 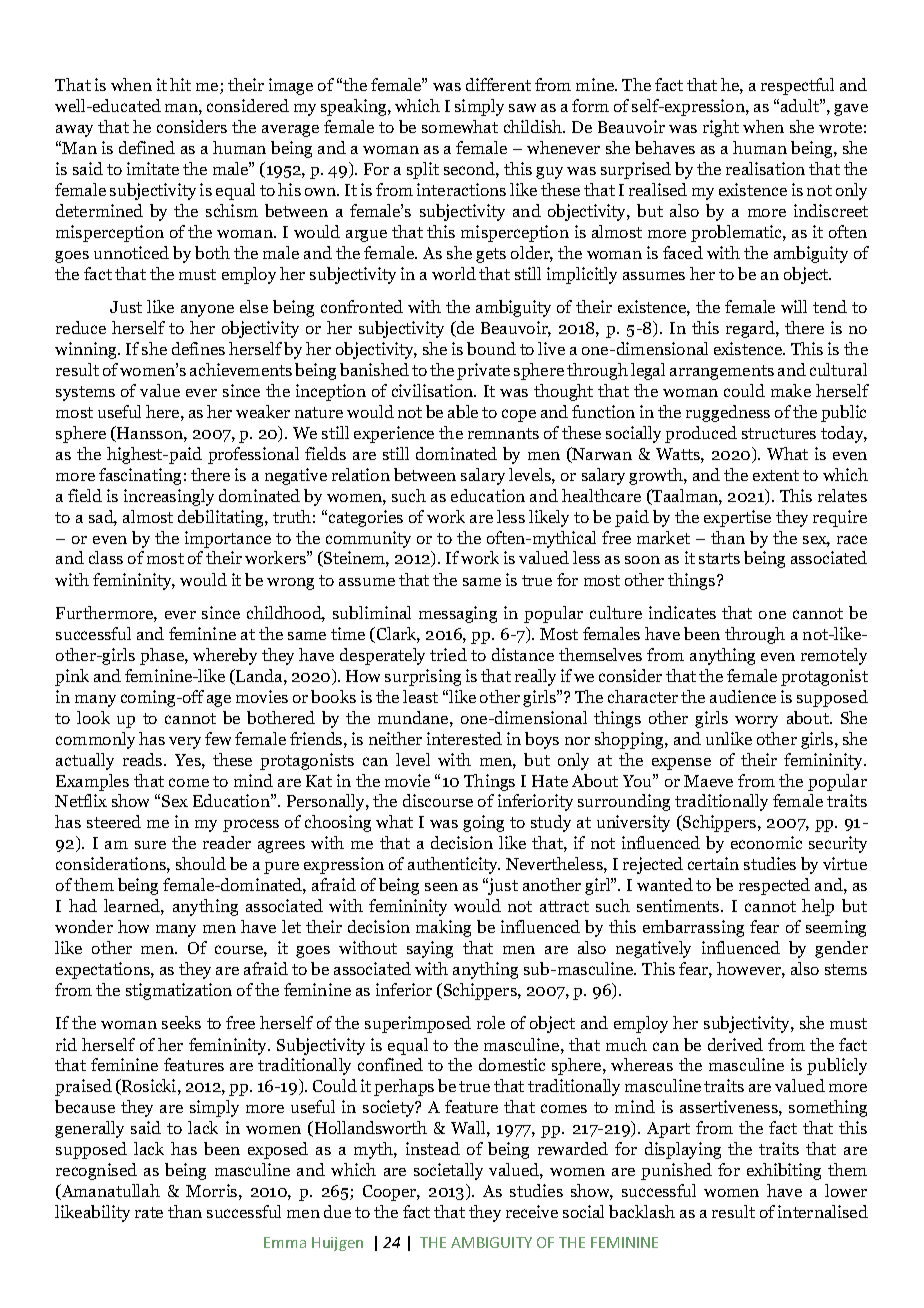 What do you see at coordinates (743, 696) in the screenshot?
I see `audience` at bounding box center [743, 696].
